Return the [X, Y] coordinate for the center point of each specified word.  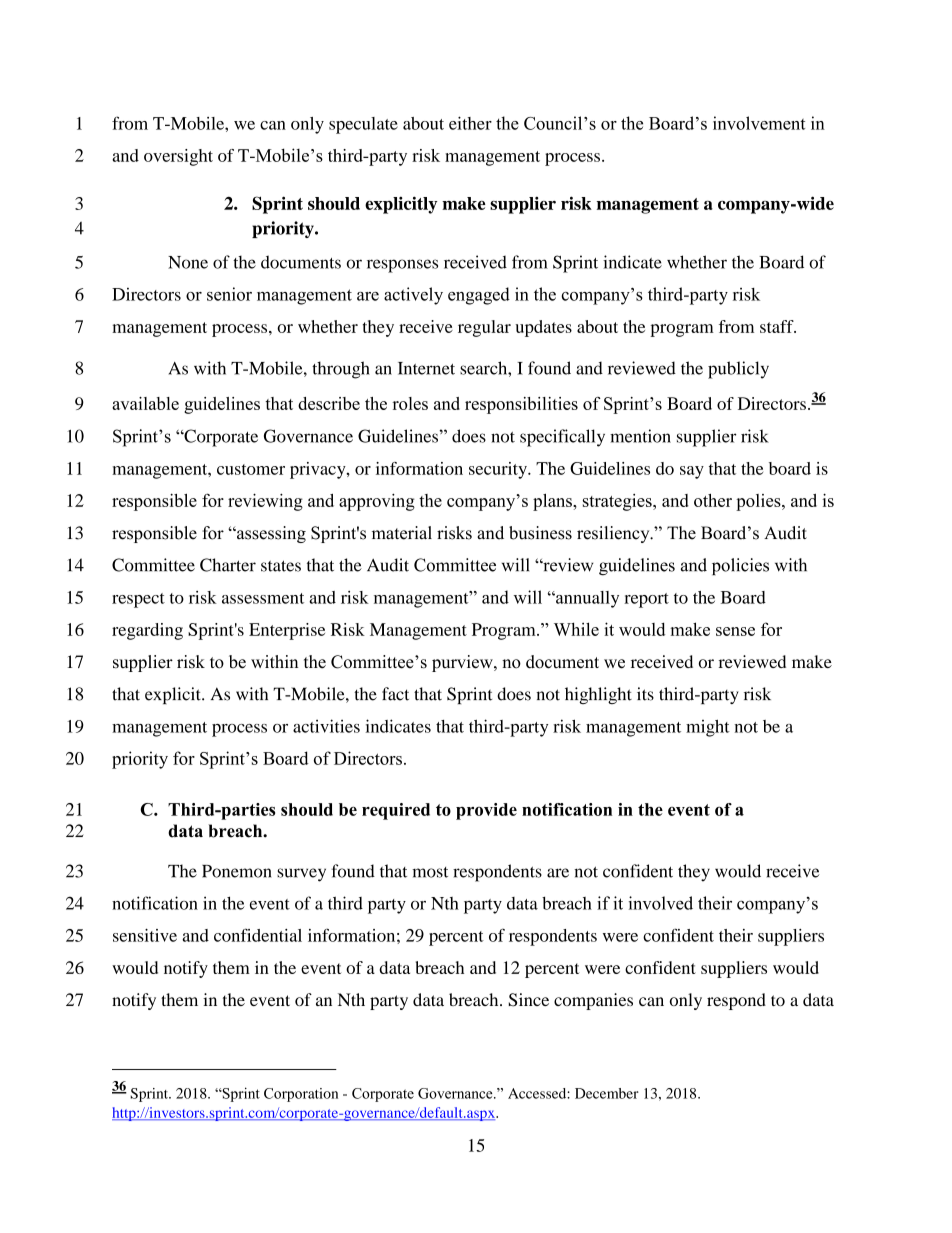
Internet [426, 368]
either [470, 123]
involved [661, 903]
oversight [178, 157]
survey [301, 875]
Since [529, 1000]
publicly [738, 370]
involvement [759, 123]
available [145, 403]
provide [486, 811]
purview [463, 663]
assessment [263, 598]
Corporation [301, 1095]
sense [735, 631]
